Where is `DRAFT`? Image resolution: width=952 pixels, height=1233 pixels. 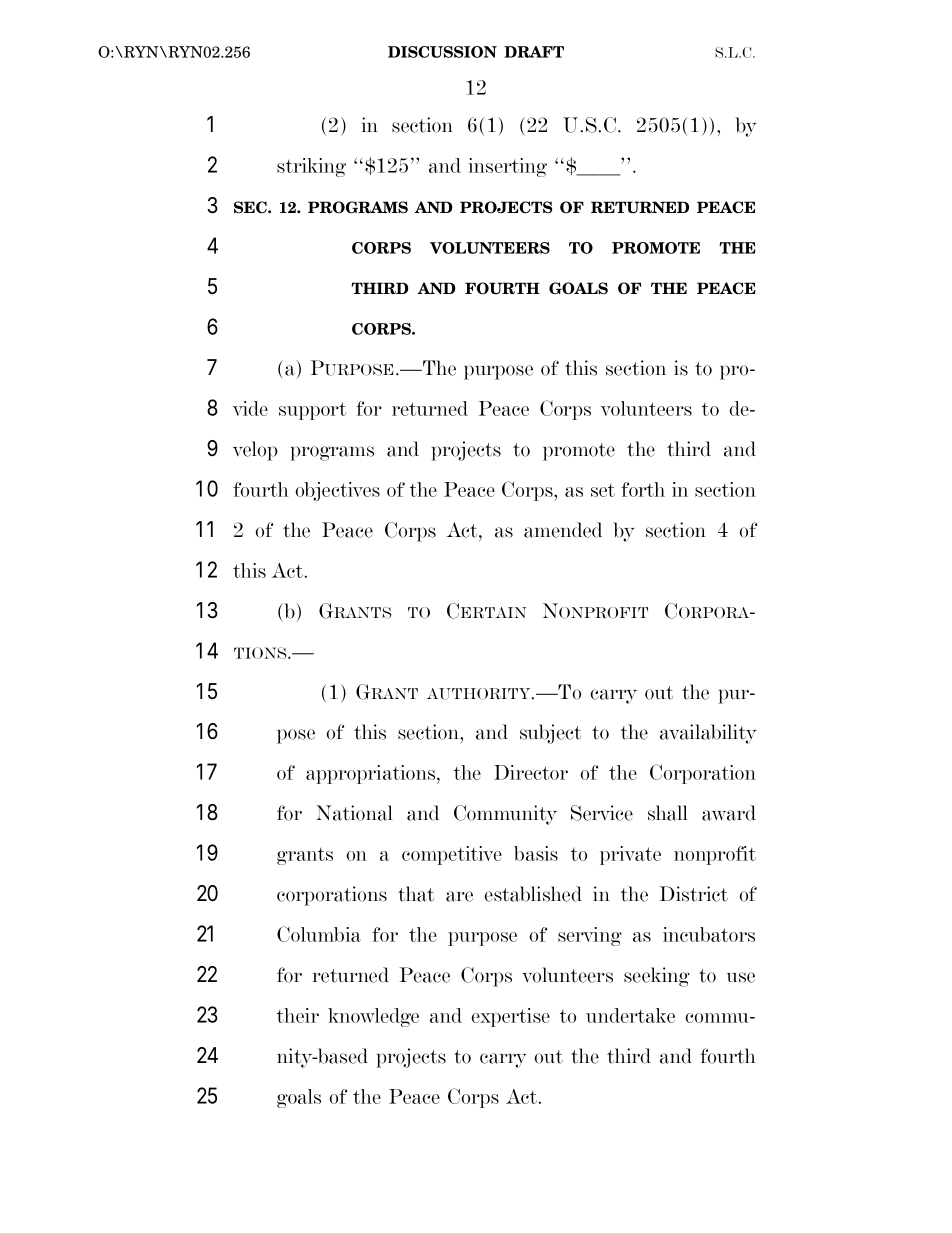 DRAFT is located at coordinates (534, 52).
